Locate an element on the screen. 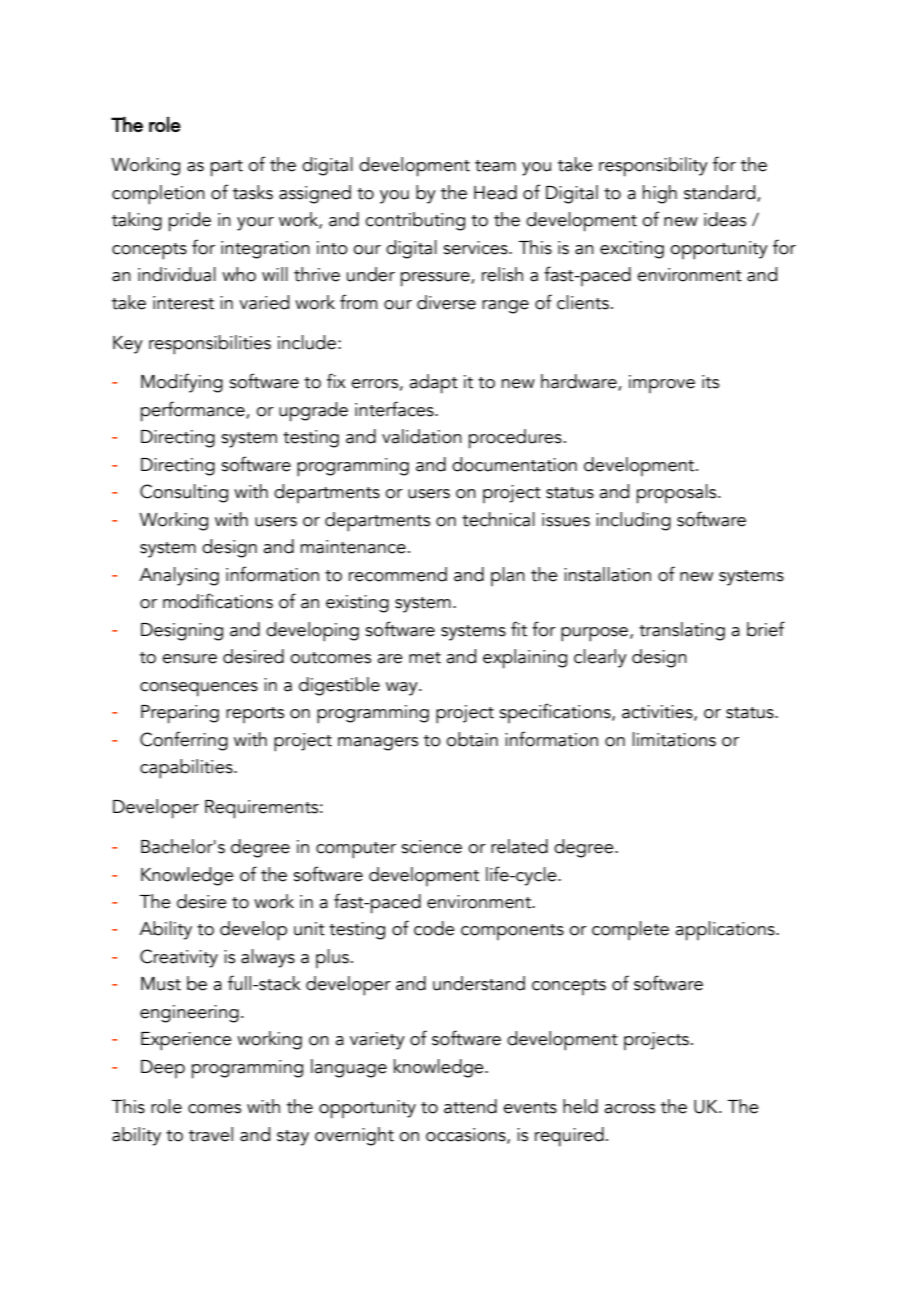 The height and width of the screenshot is (1308, 924). high is located at coordinates (660, 194).
